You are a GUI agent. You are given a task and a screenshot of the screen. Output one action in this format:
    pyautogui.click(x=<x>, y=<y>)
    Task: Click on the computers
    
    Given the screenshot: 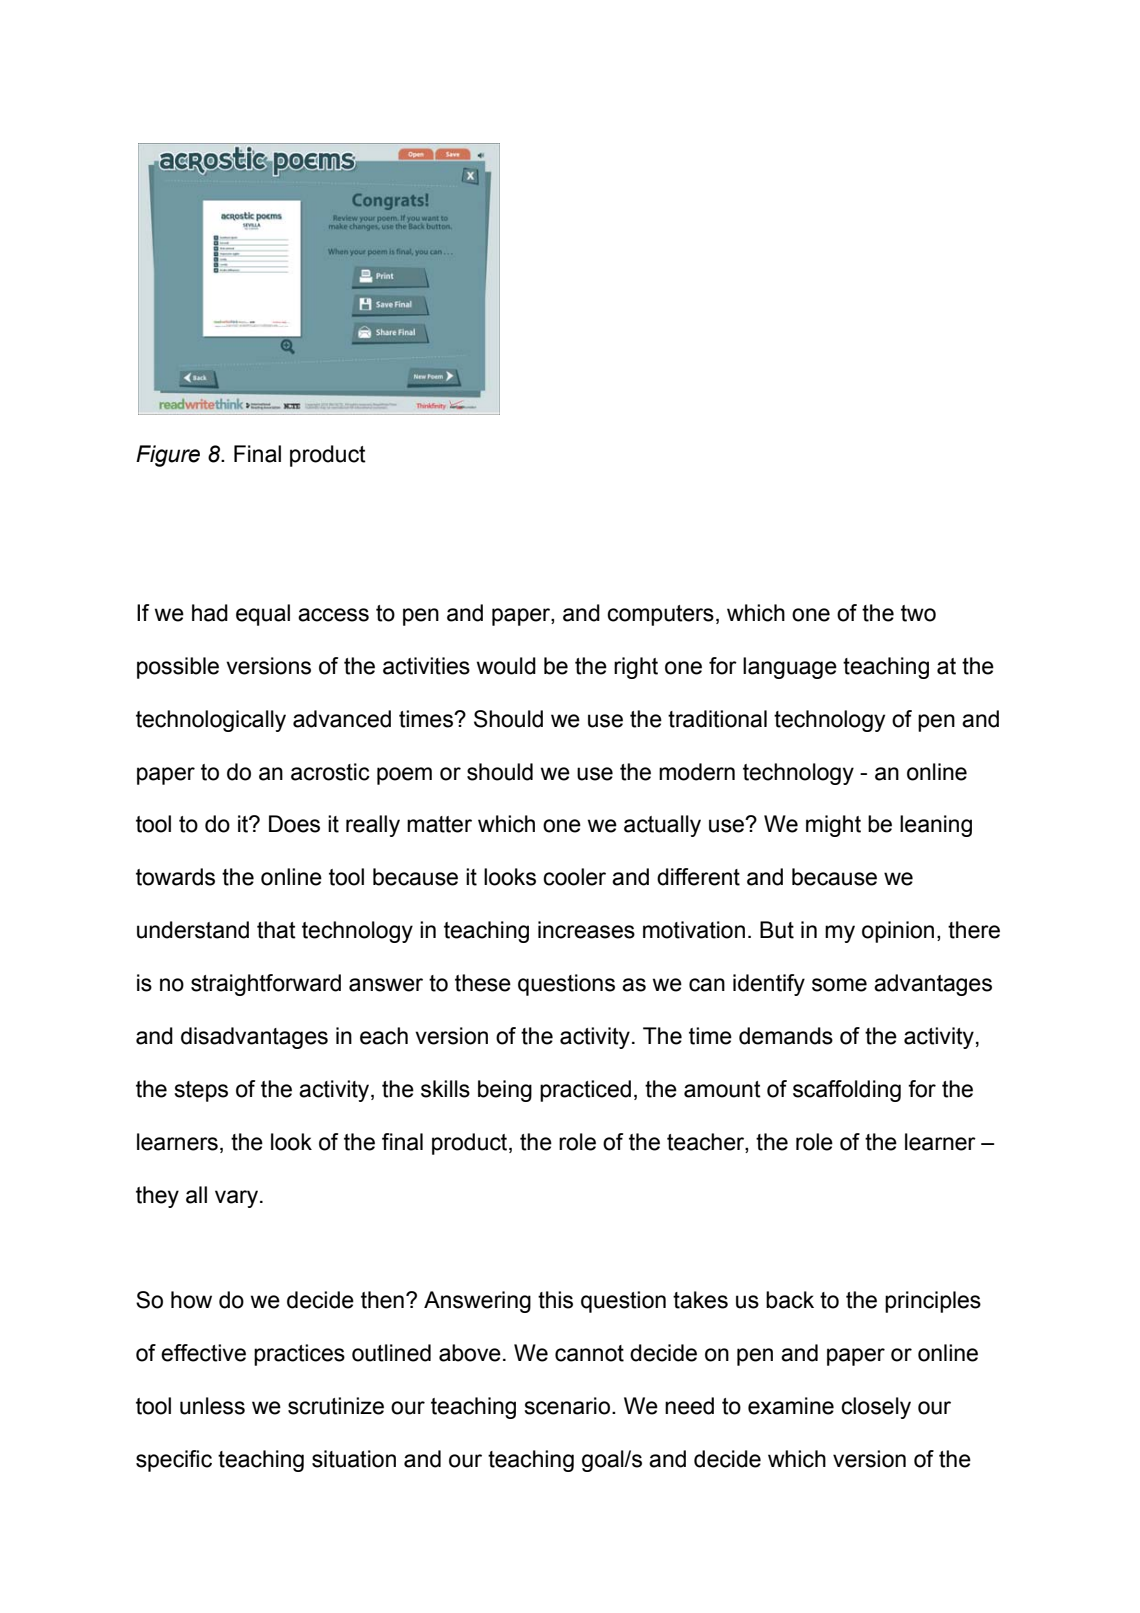 What is the action you would take?
    pyautogui.click(x=660, y=615)
